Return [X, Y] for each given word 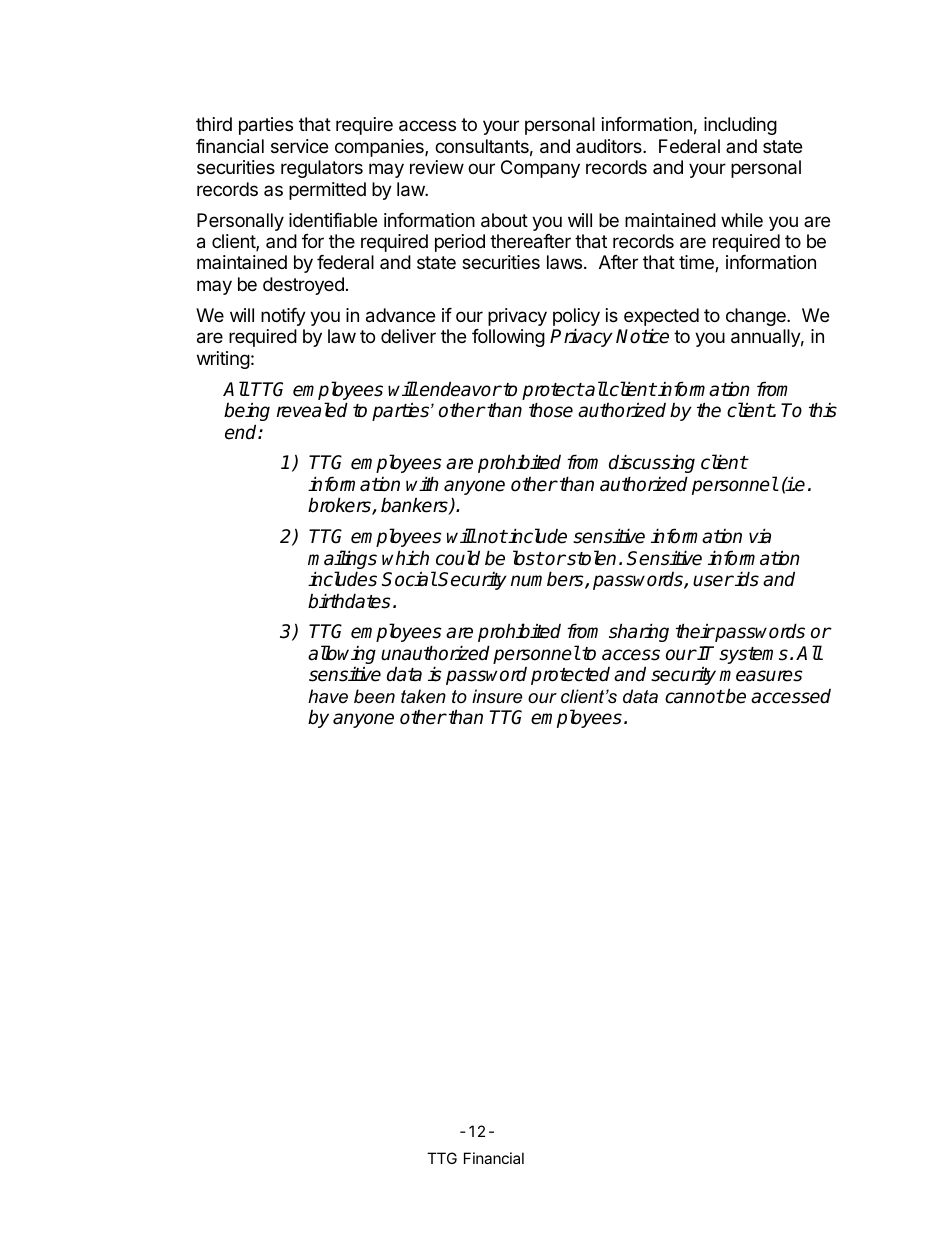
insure [497, 696]
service [299, 146]
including [740, 126]
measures [761, 676]
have [328, 696]
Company [540, 169]
